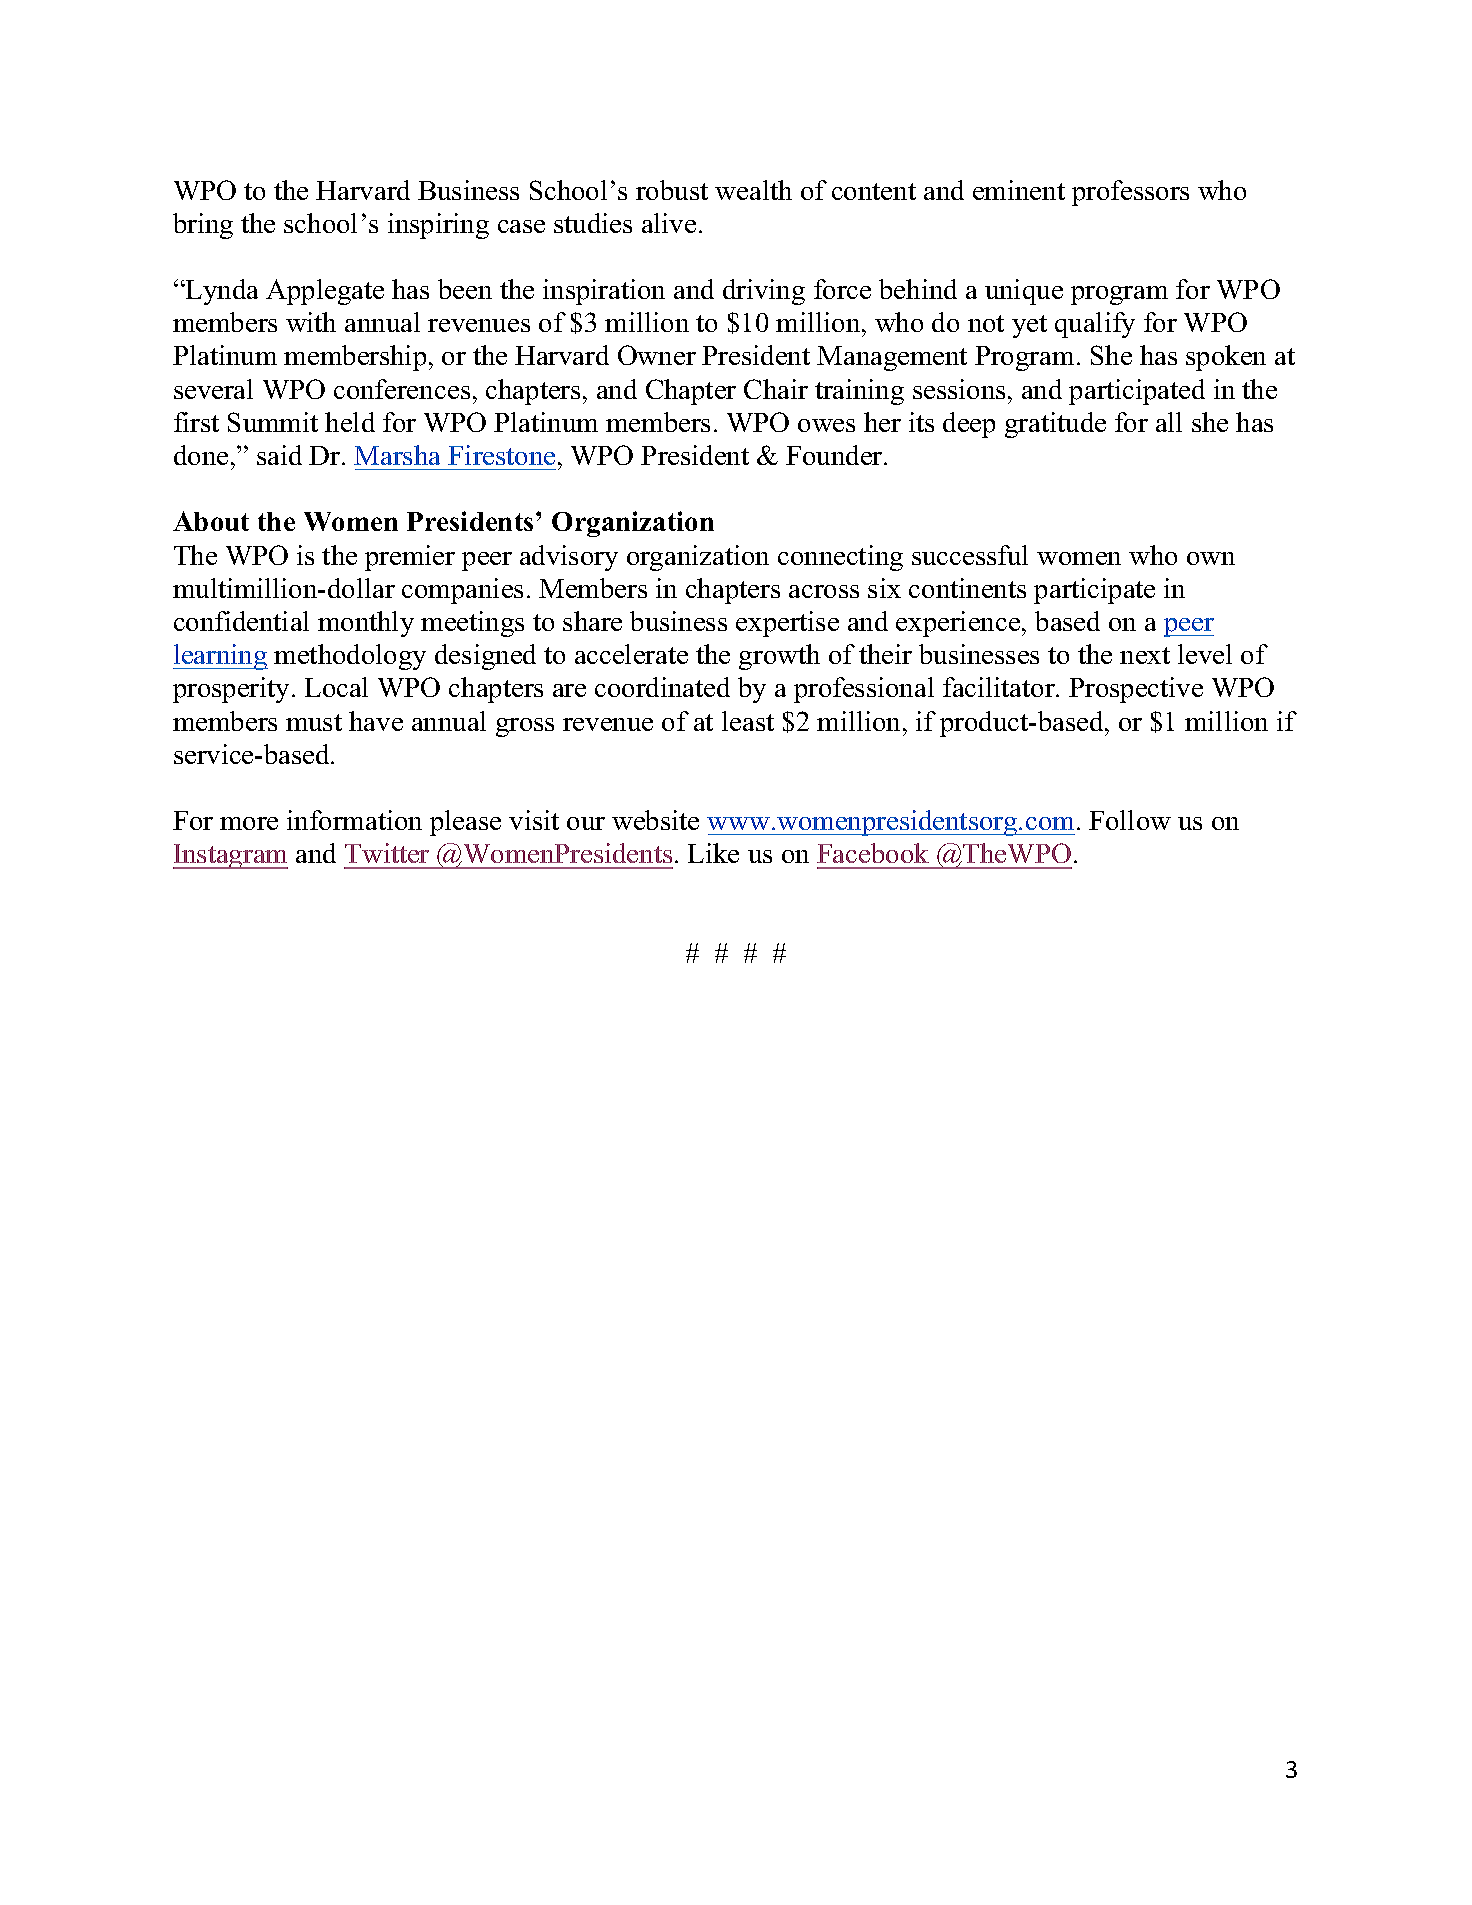 This screenshot has height=1905, width=1472. Describe the element at coordinates (776, 389) in the screenshot. I see `Chair` at that location.
